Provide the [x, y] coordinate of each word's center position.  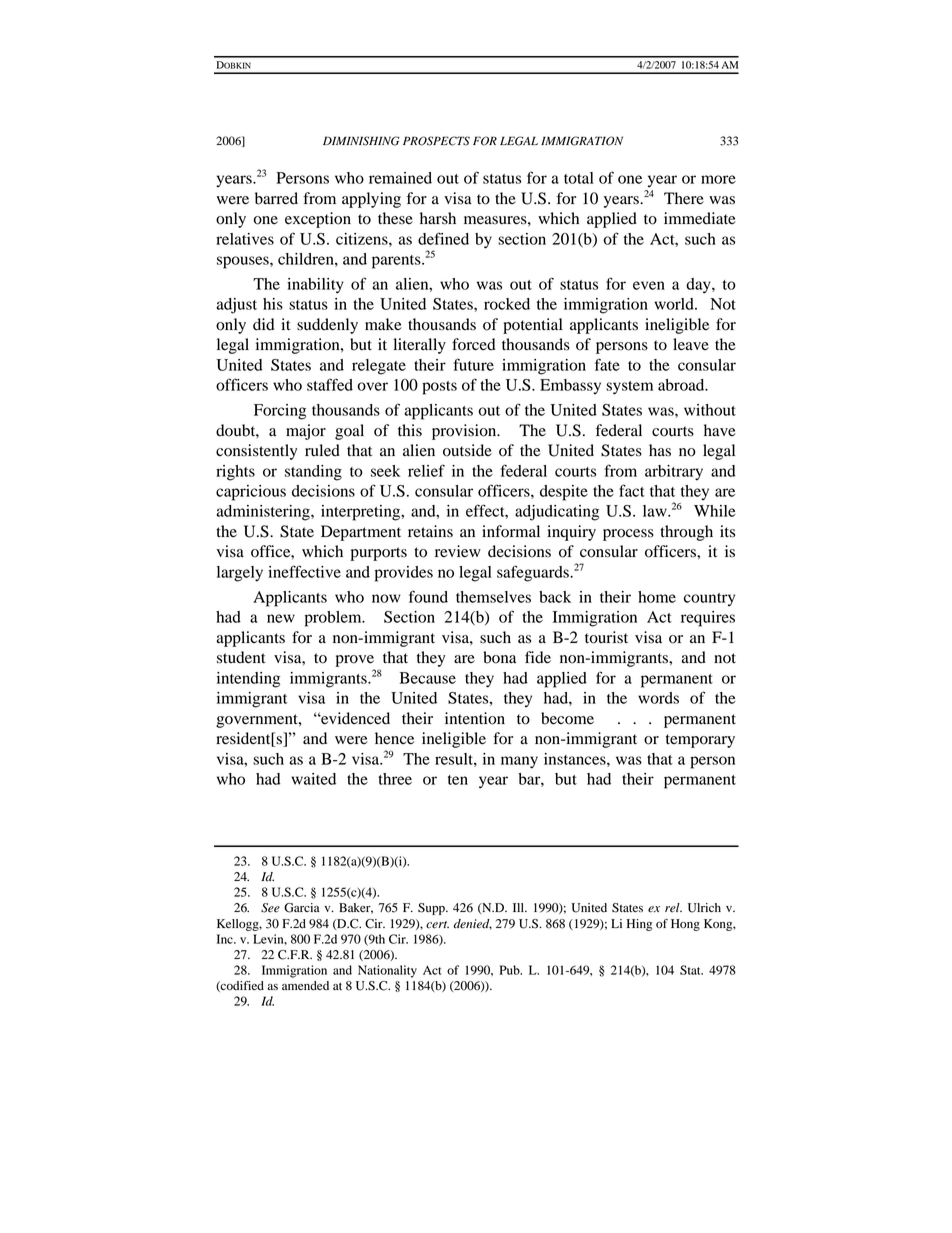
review [458, 551]
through [686, 533]
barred [276, 198]
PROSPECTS [436, 141]
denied [472, 924]
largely [240, 574]
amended [305, 986]
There [684, 198]
